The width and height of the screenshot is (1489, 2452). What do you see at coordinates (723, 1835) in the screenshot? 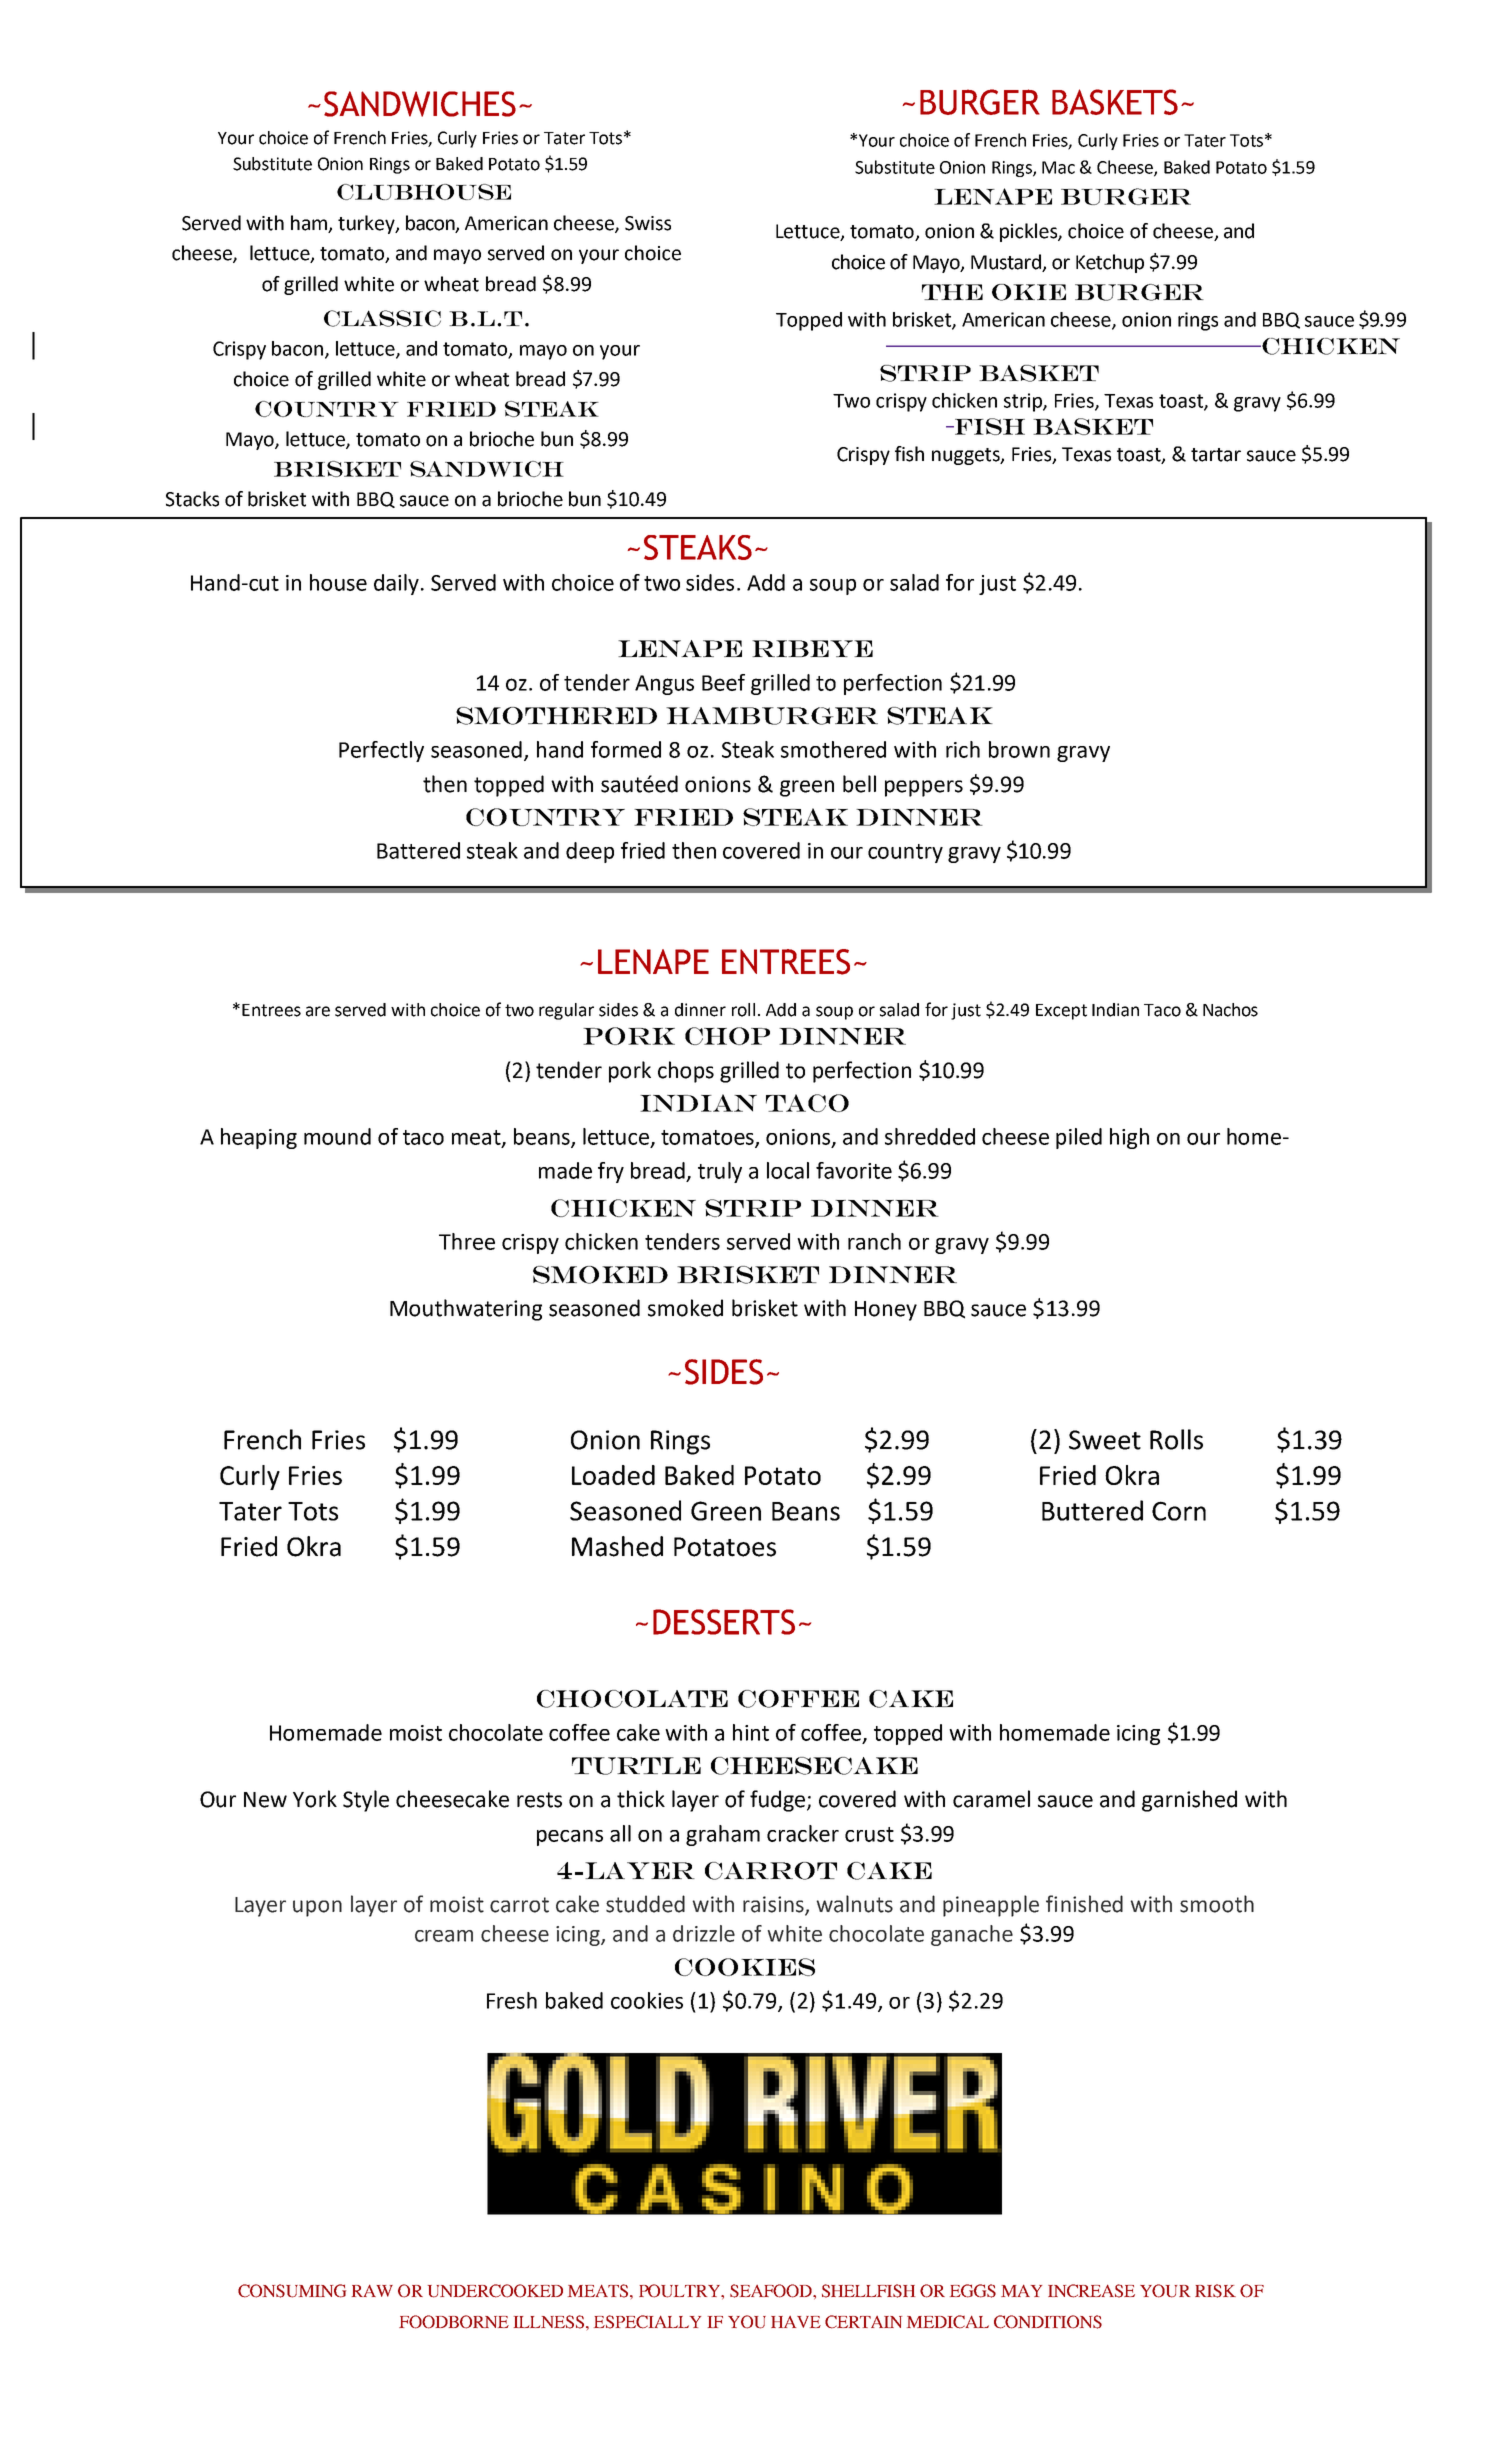
I see `graham` at bounding box center [723, 1835].
